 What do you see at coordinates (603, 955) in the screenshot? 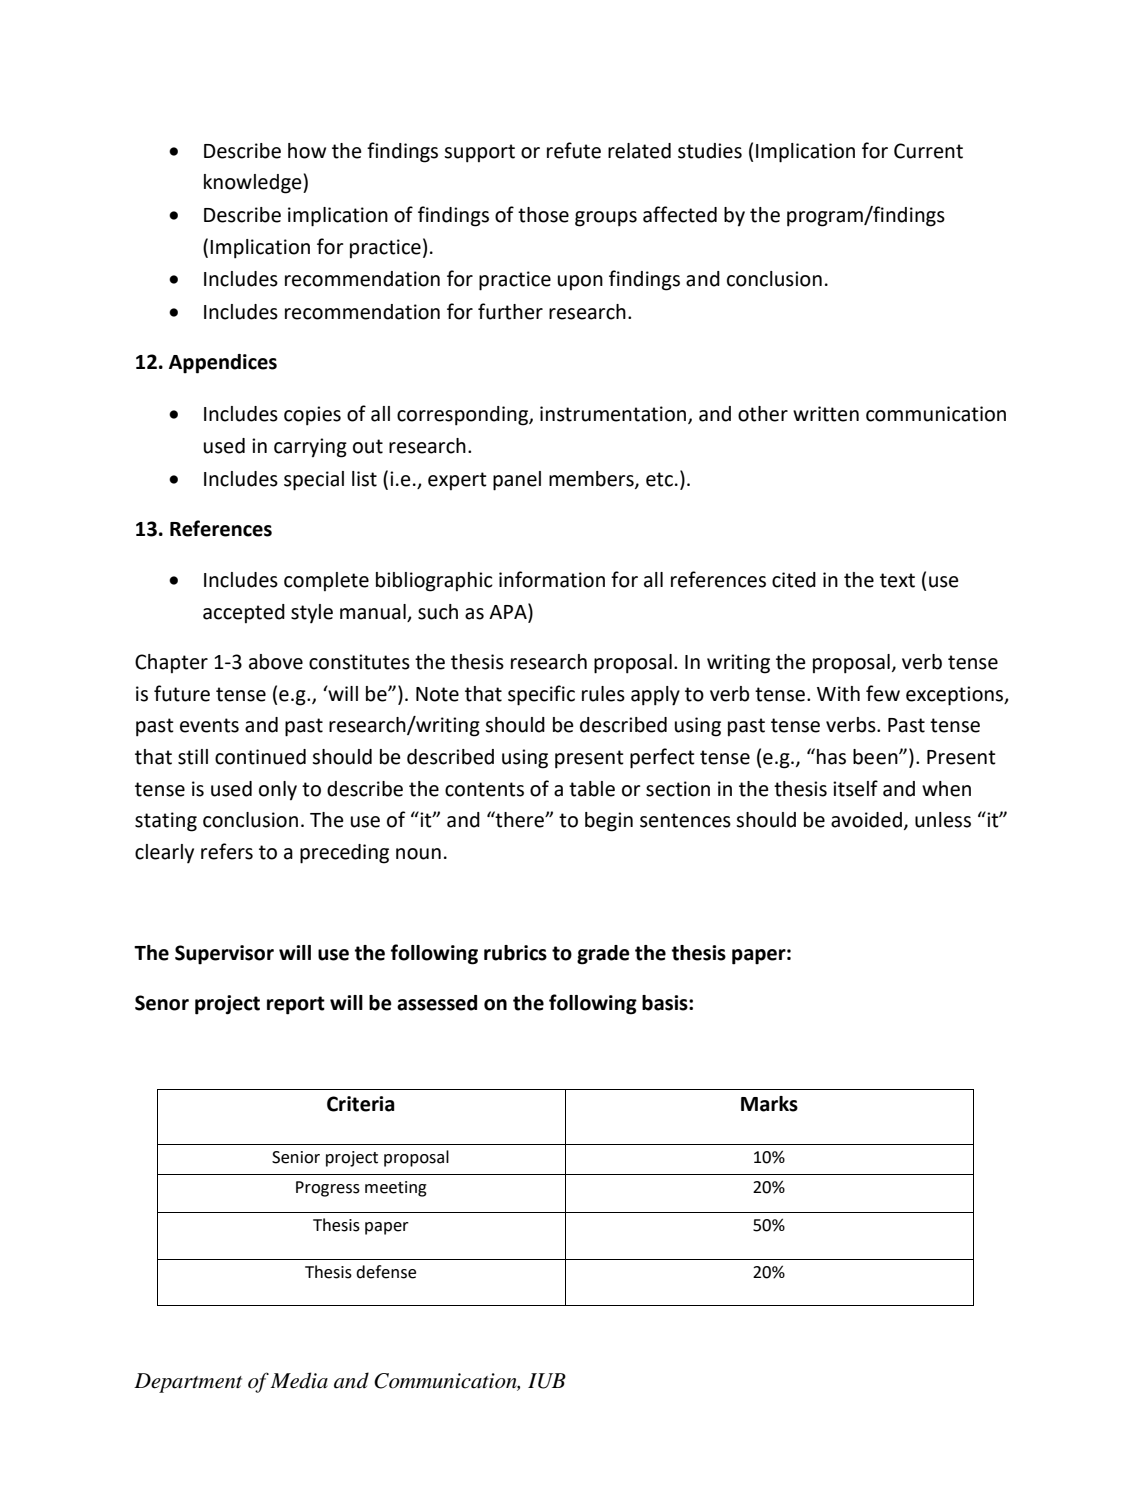
I see `grade` at bounding box center [603, 955].
